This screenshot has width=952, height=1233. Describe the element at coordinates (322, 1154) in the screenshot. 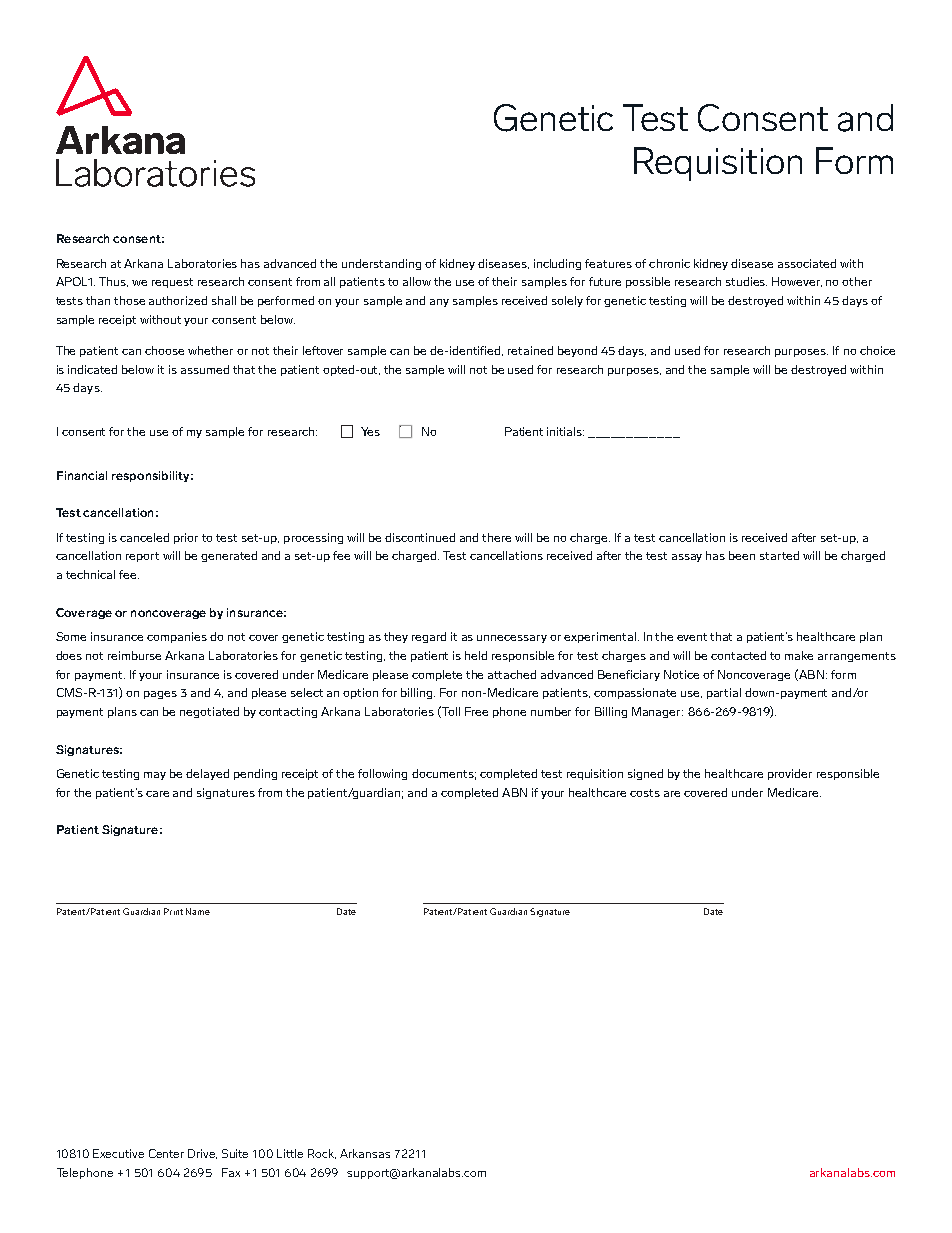

I see `Rock` at that location.
